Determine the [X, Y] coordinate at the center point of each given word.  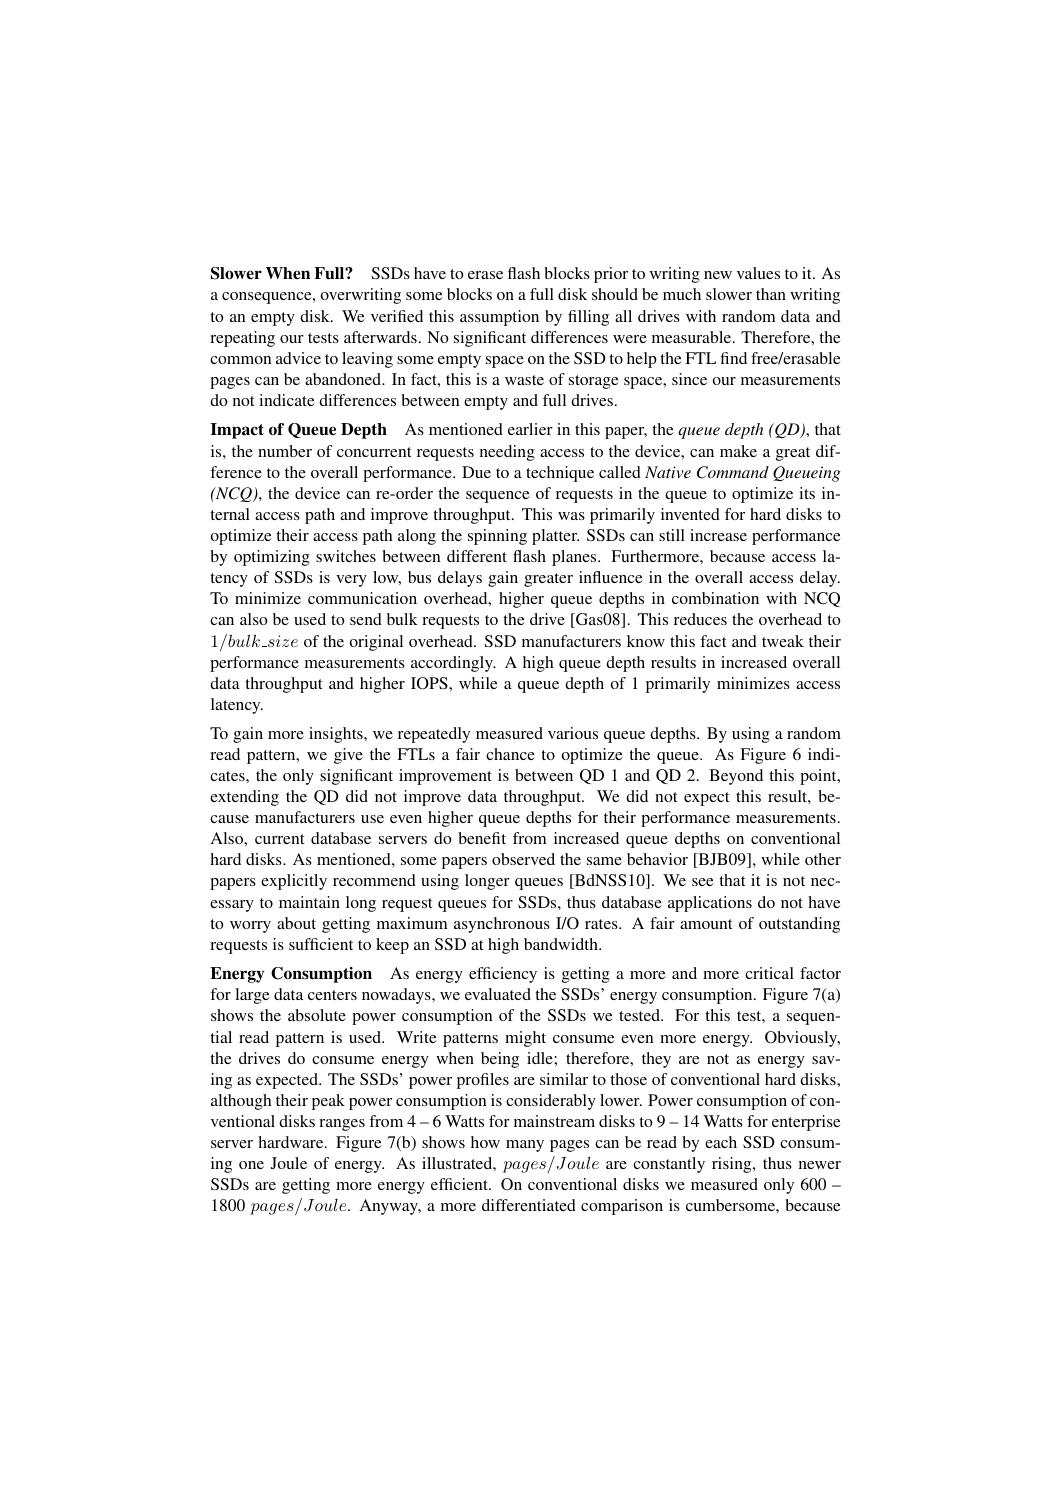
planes [575, 558]
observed [523, 859]
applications [710, 904]
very [351, 581]
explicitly [294, 882]
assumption [499, 318]
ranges [342, 1125]
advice [298, 358]
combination [715, 598]
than [771, 294]
